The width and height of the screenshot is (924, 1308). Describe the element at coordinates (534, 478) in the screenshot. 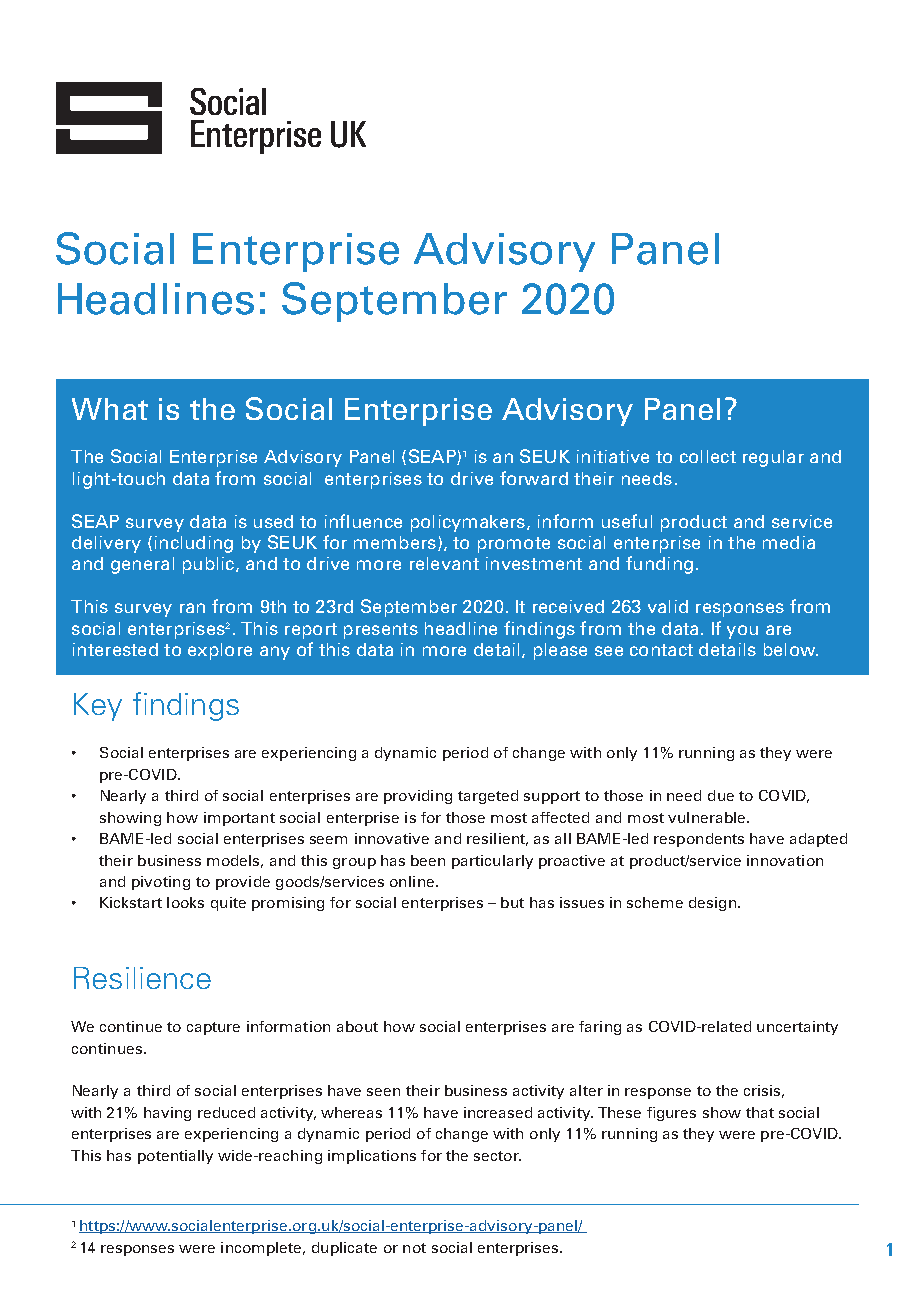

I see `forward` at that location.
